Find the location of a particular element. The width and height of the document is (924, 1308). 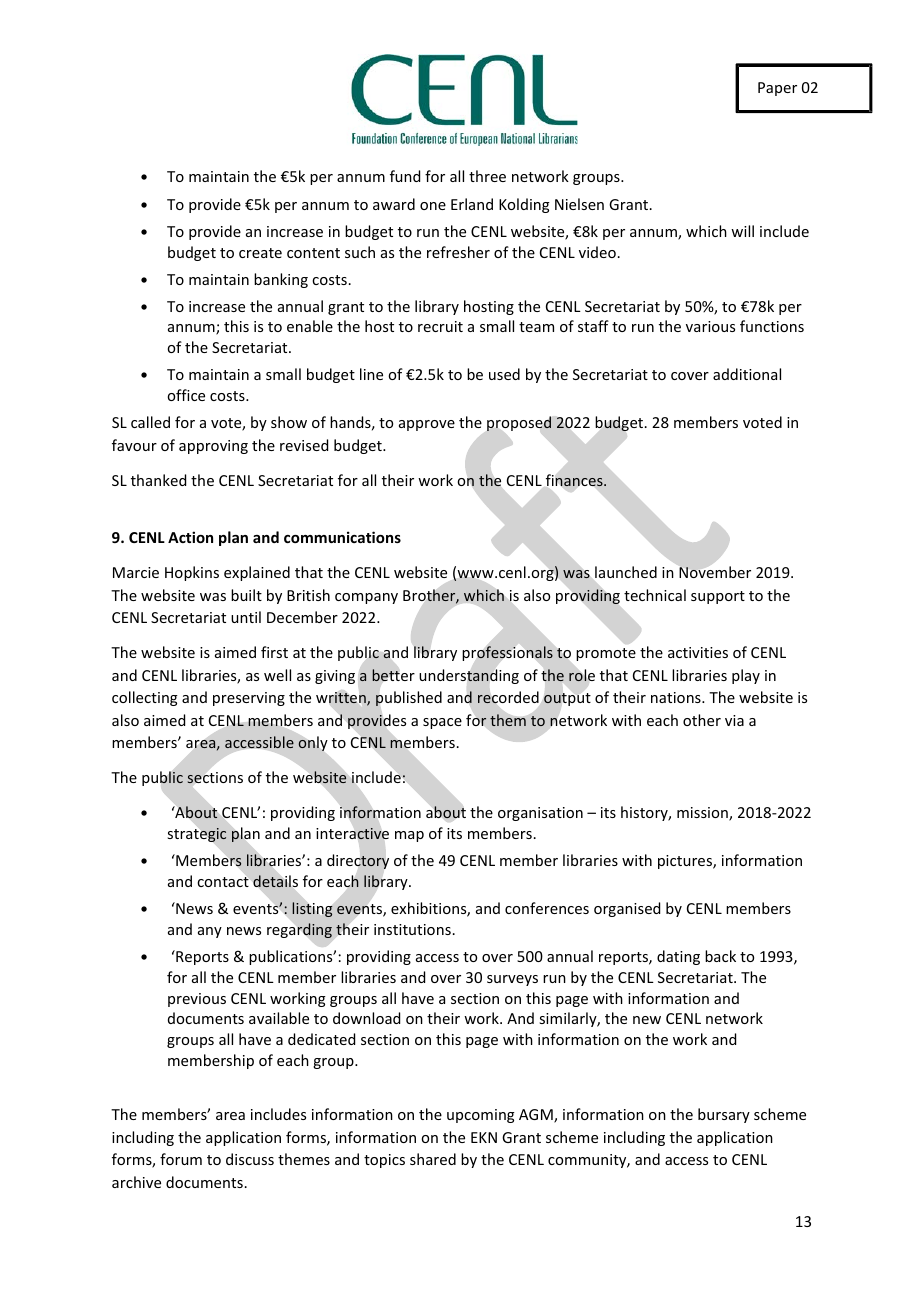

three is located at coordinates (487, 176).
